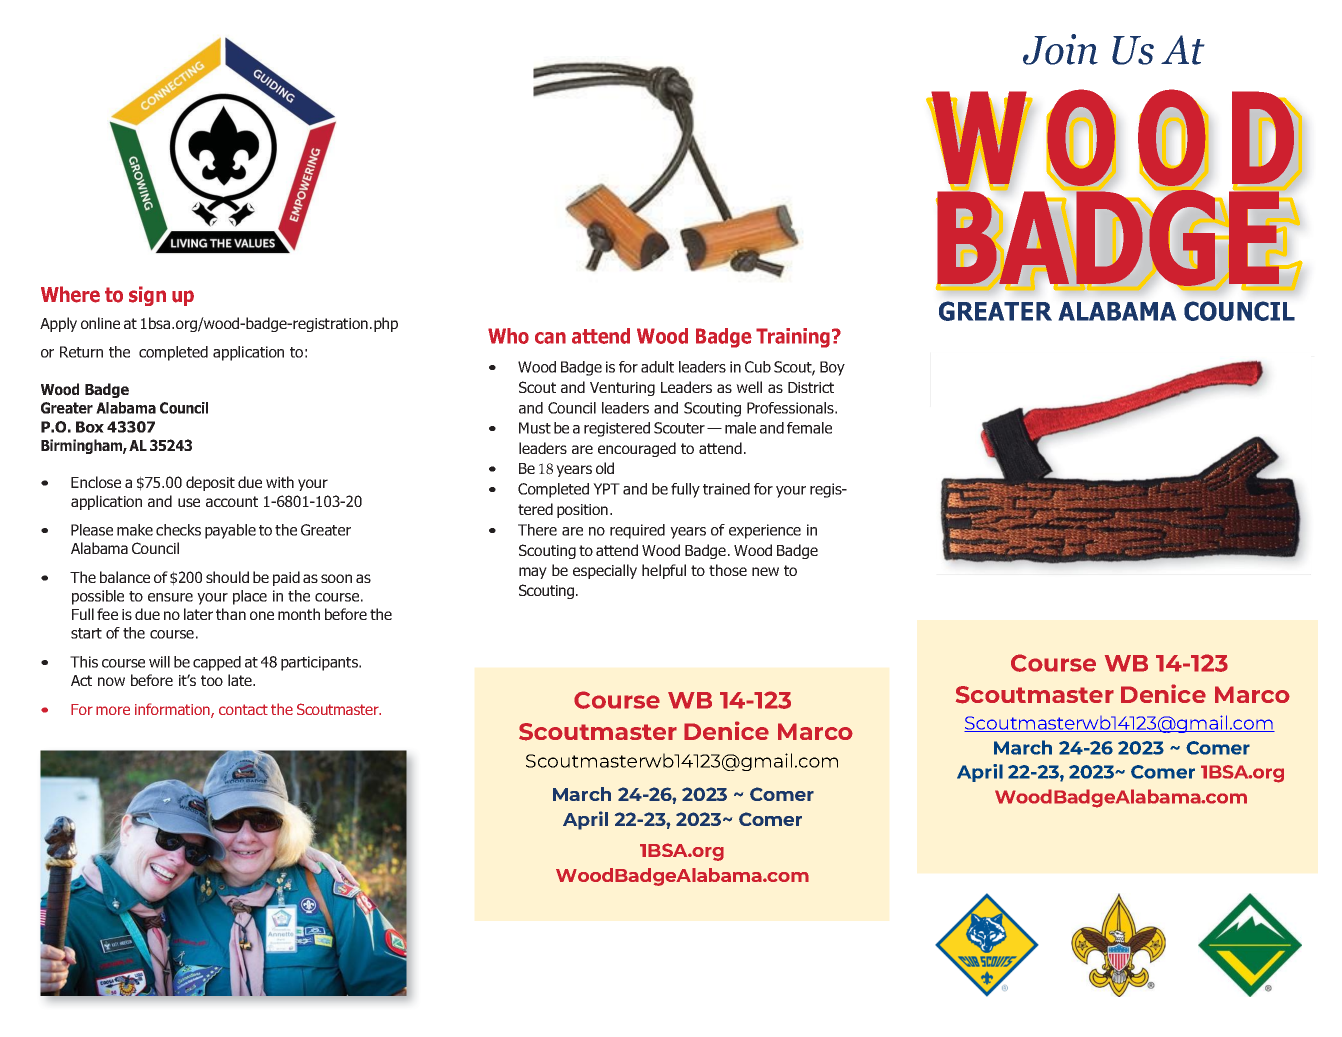 This screenshot has width=1342, height=1037. Describe the element at coordinates (212, 680) in the screenshot. I see `too` at that location.
